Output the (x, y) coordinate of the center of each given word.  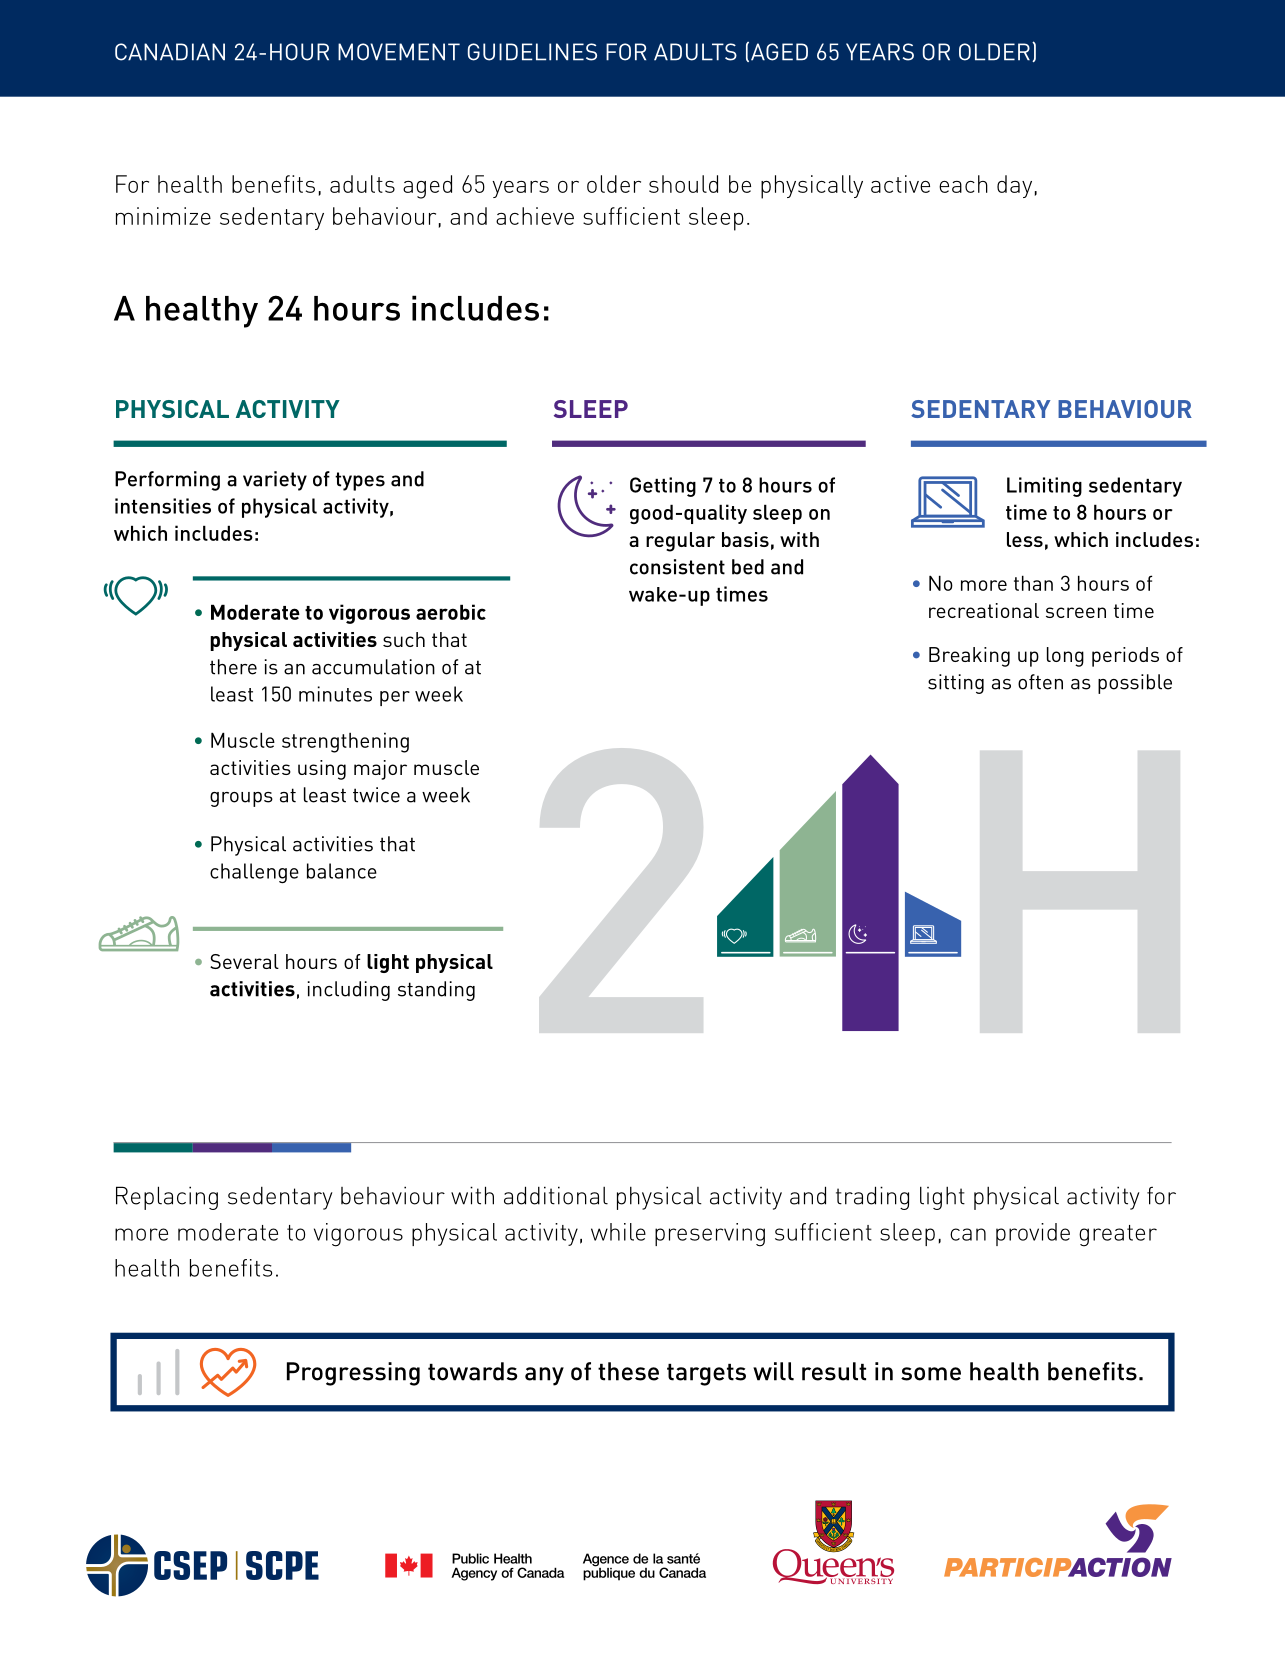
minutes (335, 694)
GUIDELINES (532, 52)
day (1014, 186)
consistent (677, 567)
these (628, 1371)
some (931, 1374)
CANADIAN (170, 52)
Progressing (353, 1374)
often (1040, 682)
